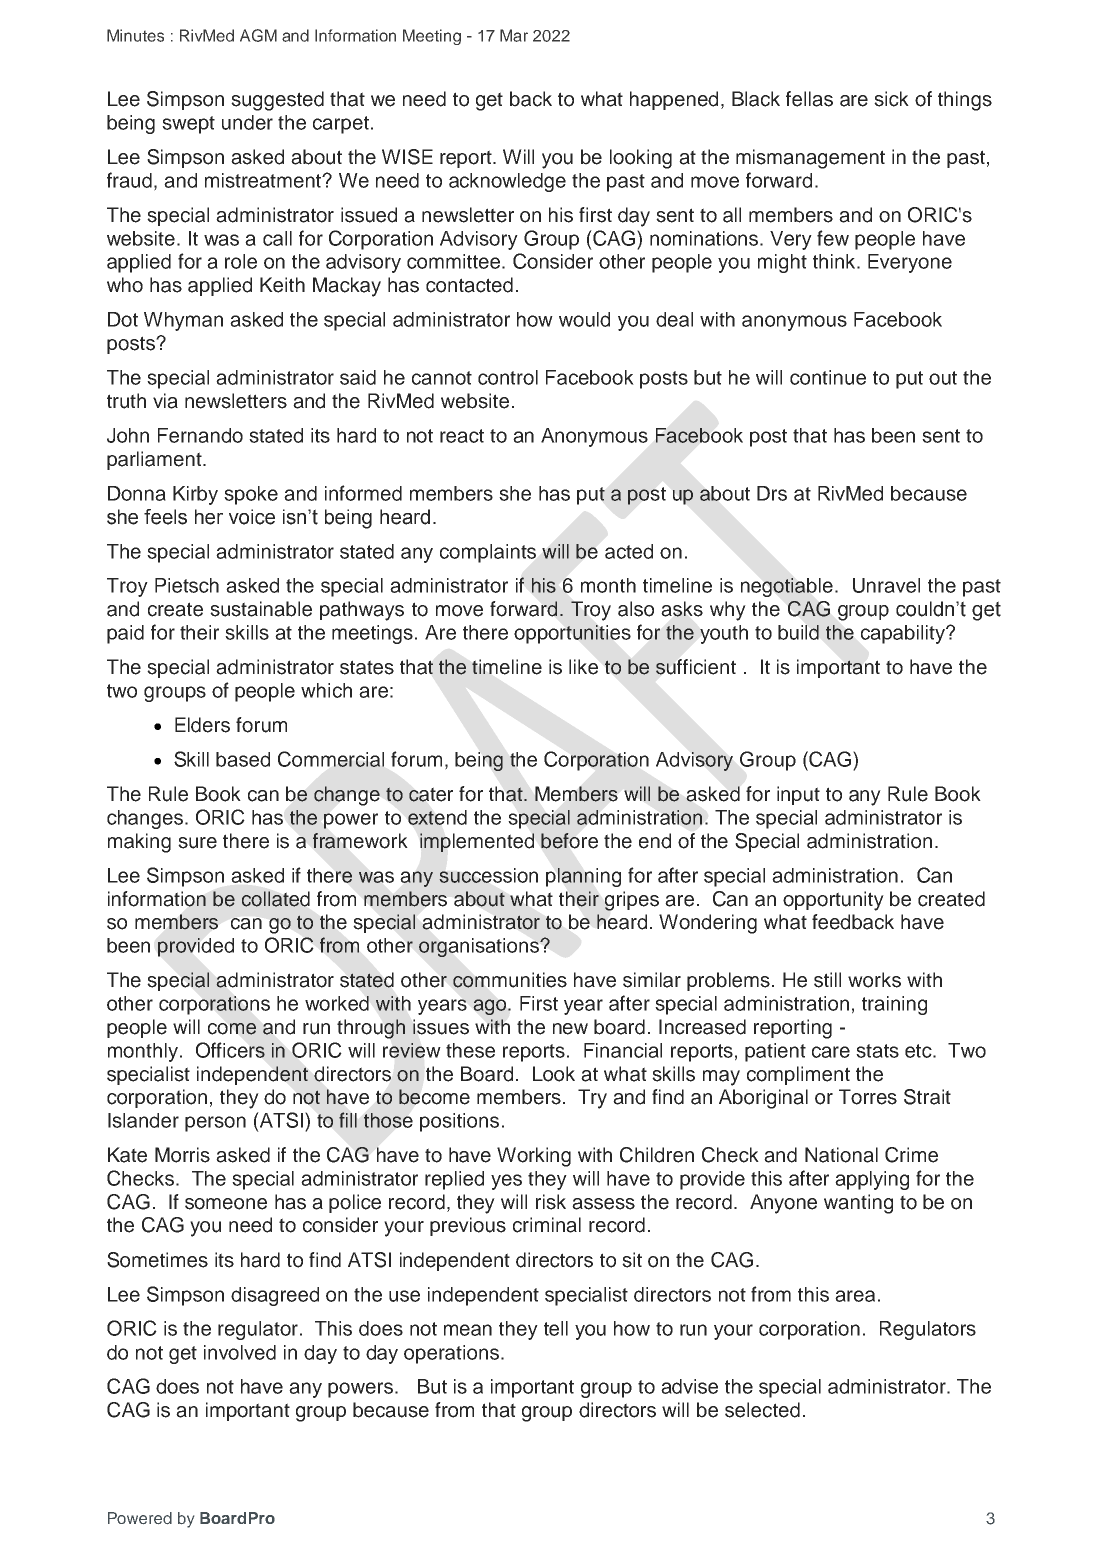 The width and height of the page is (1103, 1558). Describe the element at coordinates (556, 1328) in the page. I see `tell` at that location.
